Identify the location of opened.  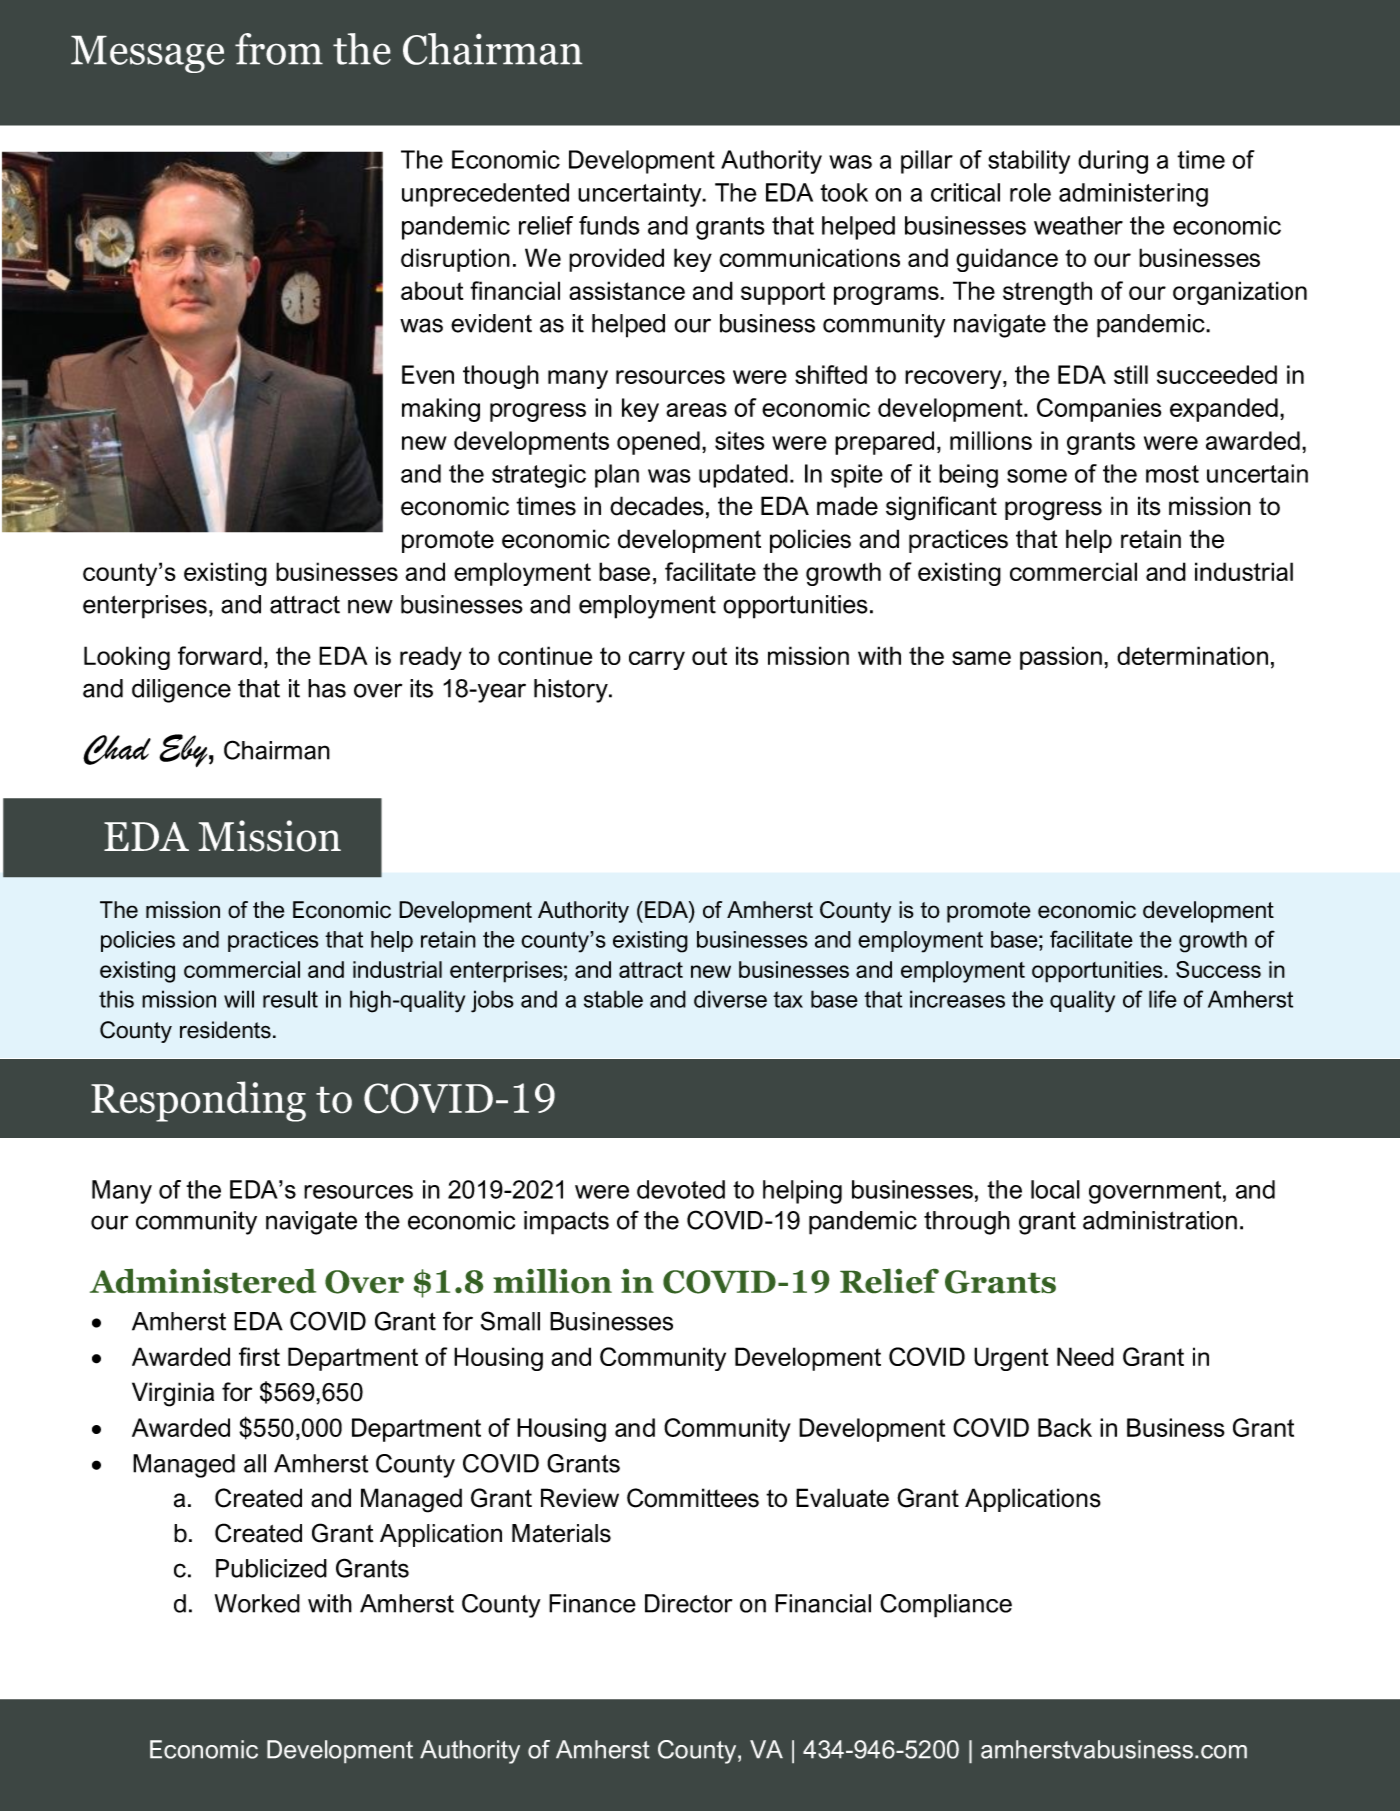
(658, 443).
